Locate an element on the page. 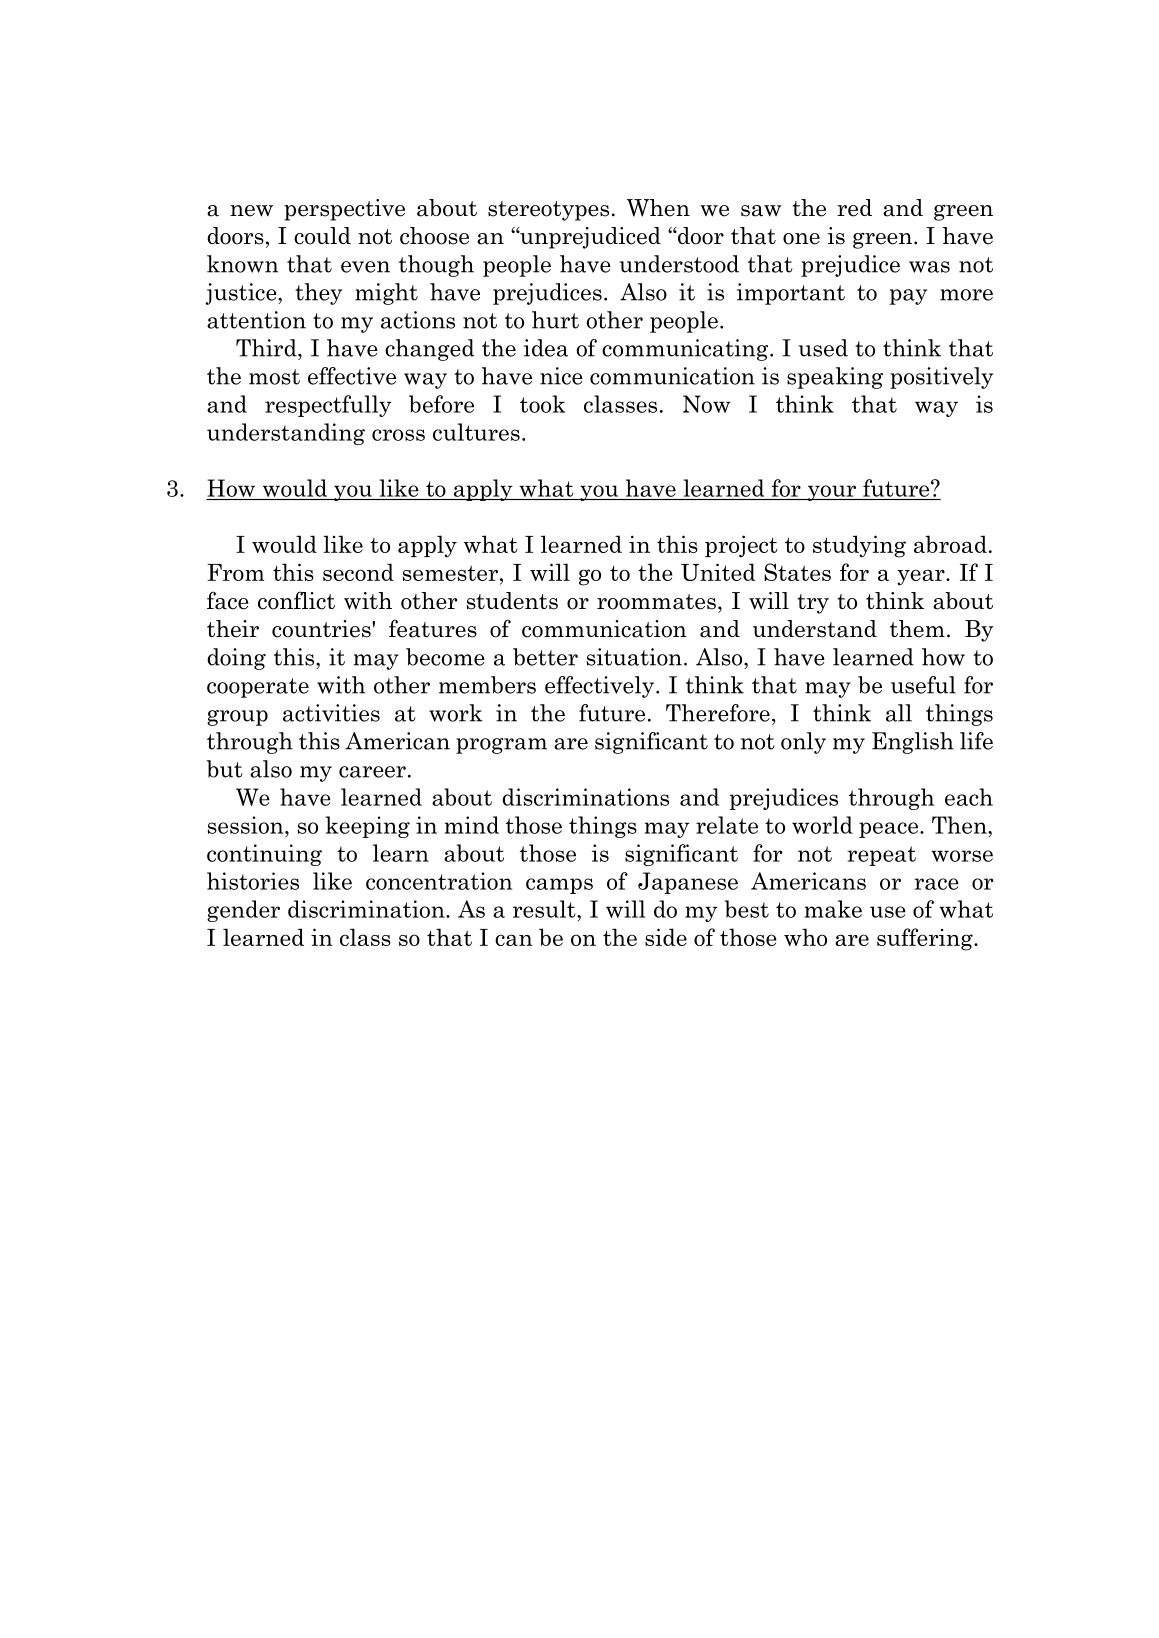 The image size is (1159, 1638). took is located at coordinates (543, 404).
